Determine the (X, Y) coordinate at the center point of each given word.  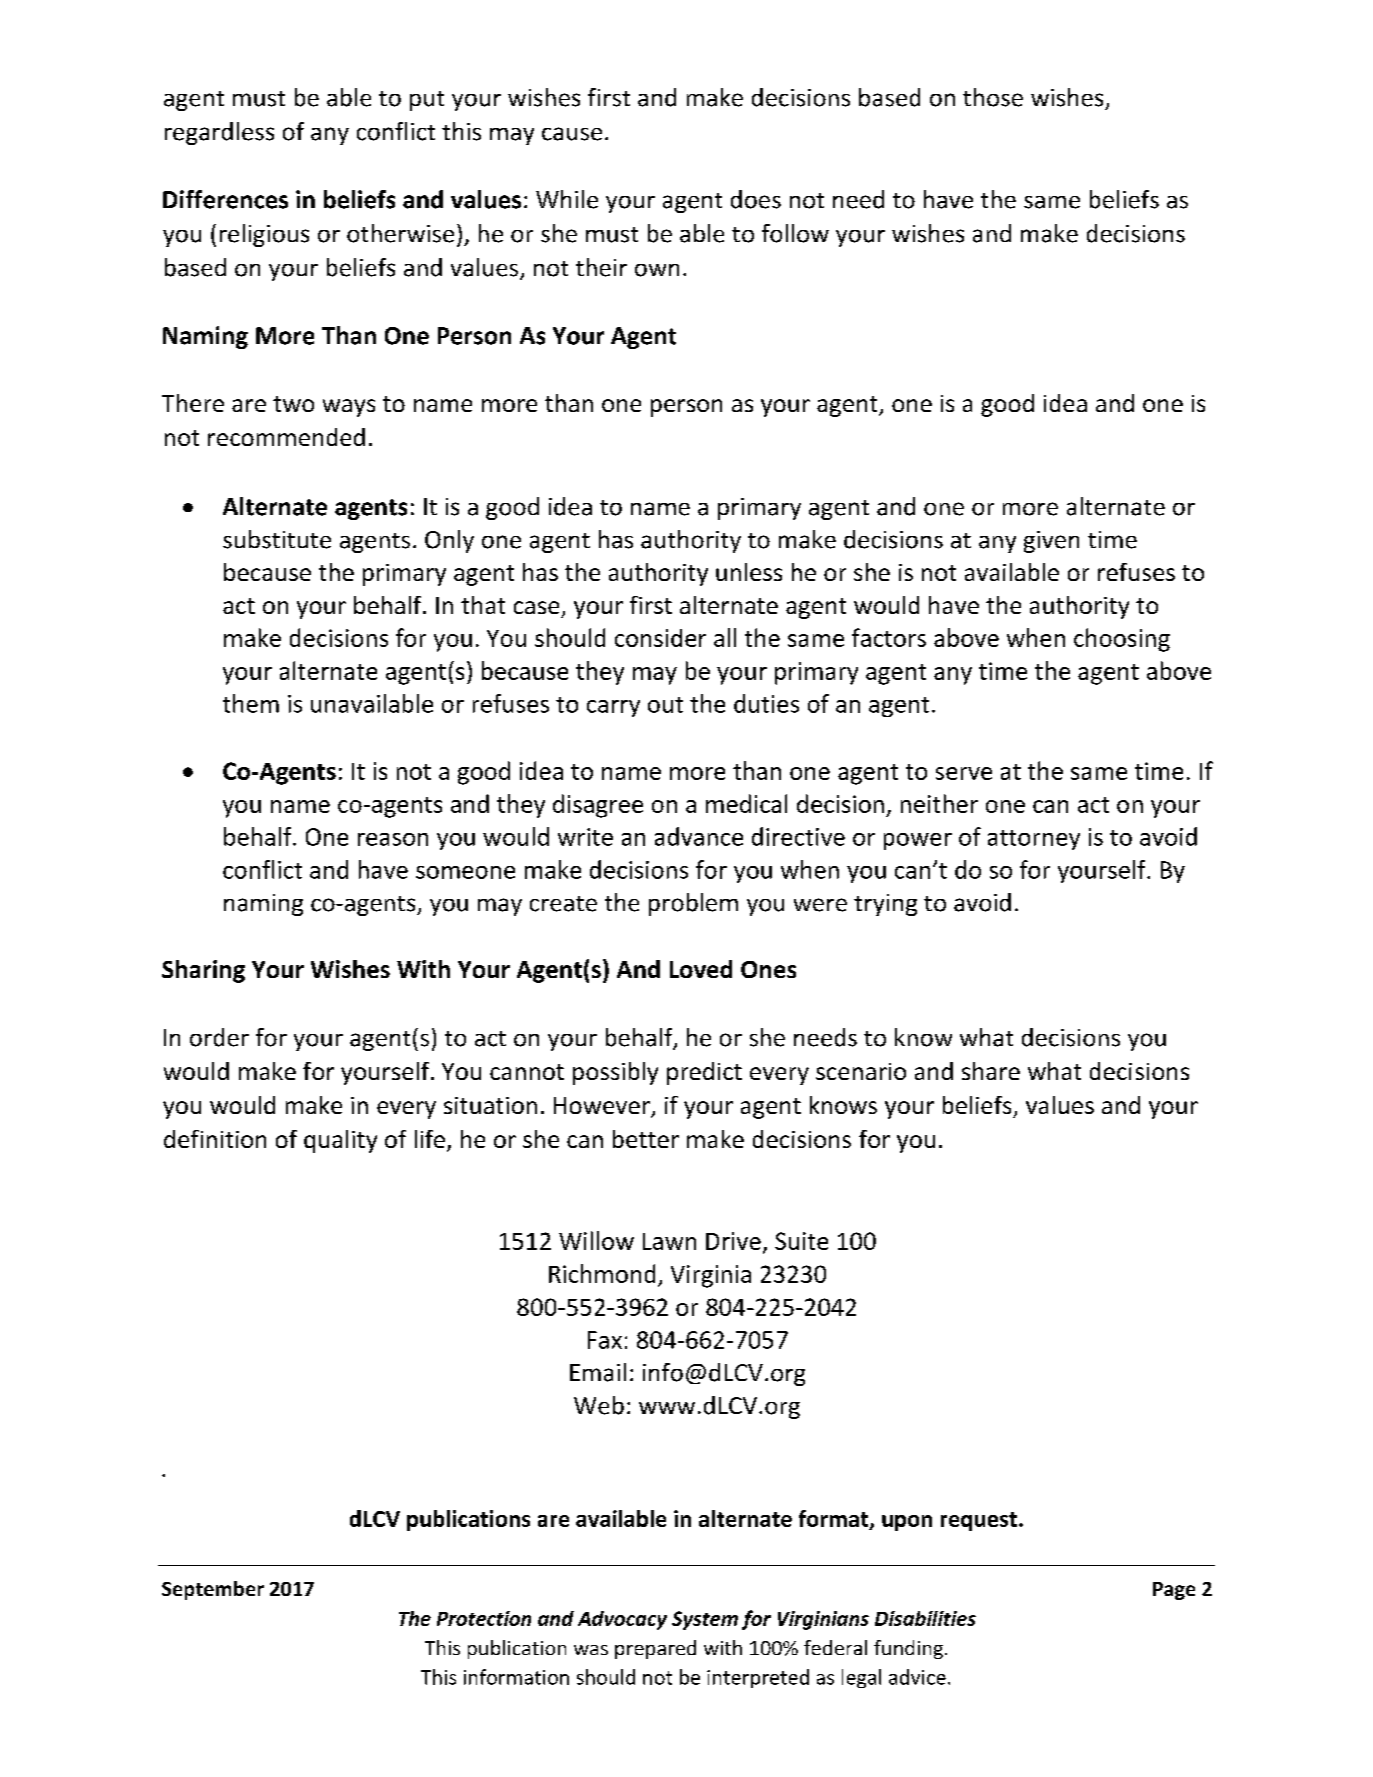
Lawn (669, 1241)
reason (393, 839)
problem (693, 904)
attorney (1034, 840)
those (993, 97)
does (756, 199)
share (991, 1071)
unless (749, 572)
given (1051, 542)
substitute (277, 539)
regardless (219, 133)
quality (340, 1141)
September (213, 1590)
